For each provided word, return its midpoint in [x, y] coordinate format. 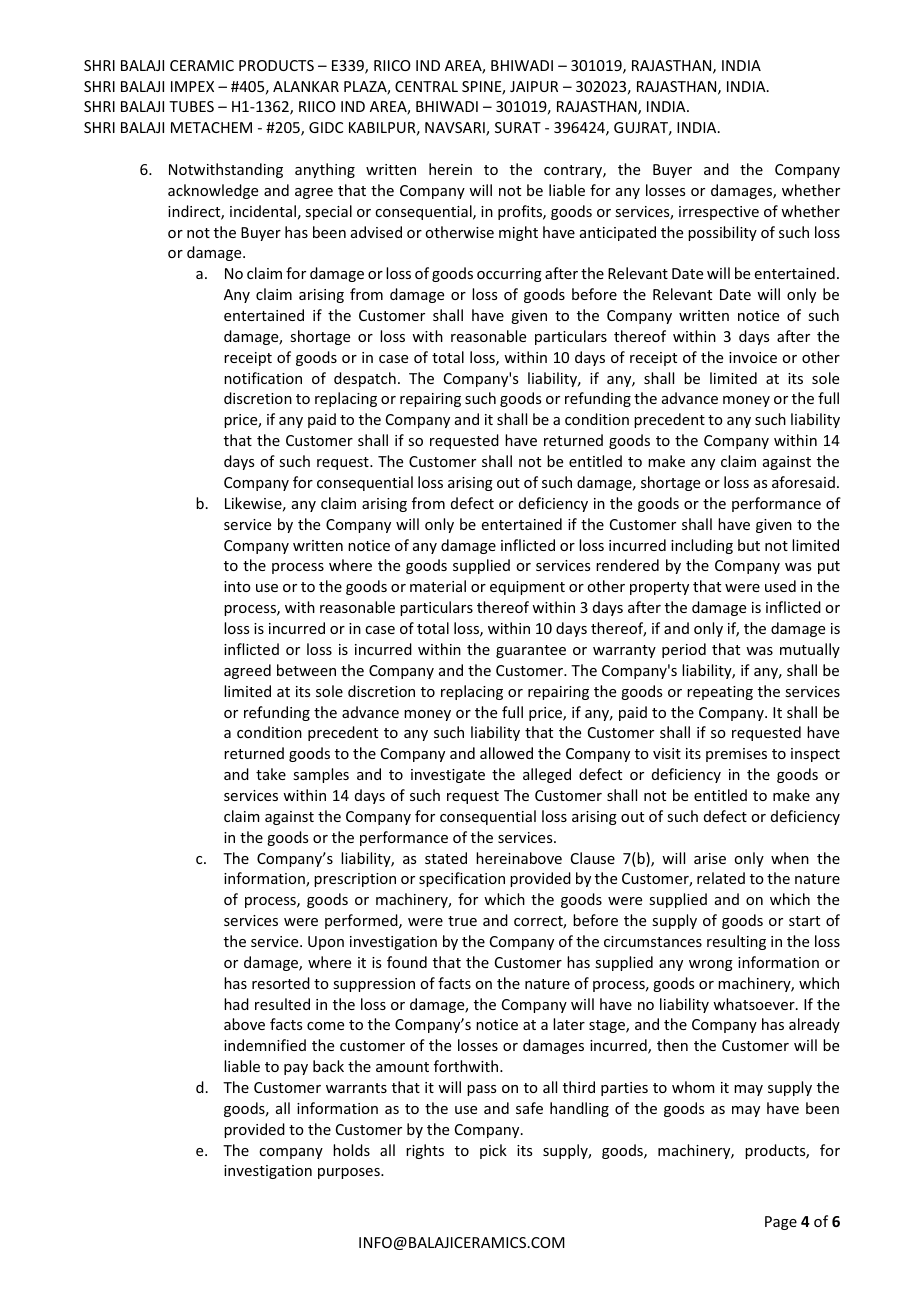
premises [736, 755]
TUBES [191, 106]
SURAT [518, 127]
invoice [753, 357]
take [271, 774]
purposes [350, 1173]
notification [263, 378]
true [462, 921]
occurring [509, 275]
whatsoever [755, 1004]
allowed [506, 753]
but [749, 545]
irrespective [719, 213]
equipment [527, 588]
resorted [281, 983]
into [237, 586]
